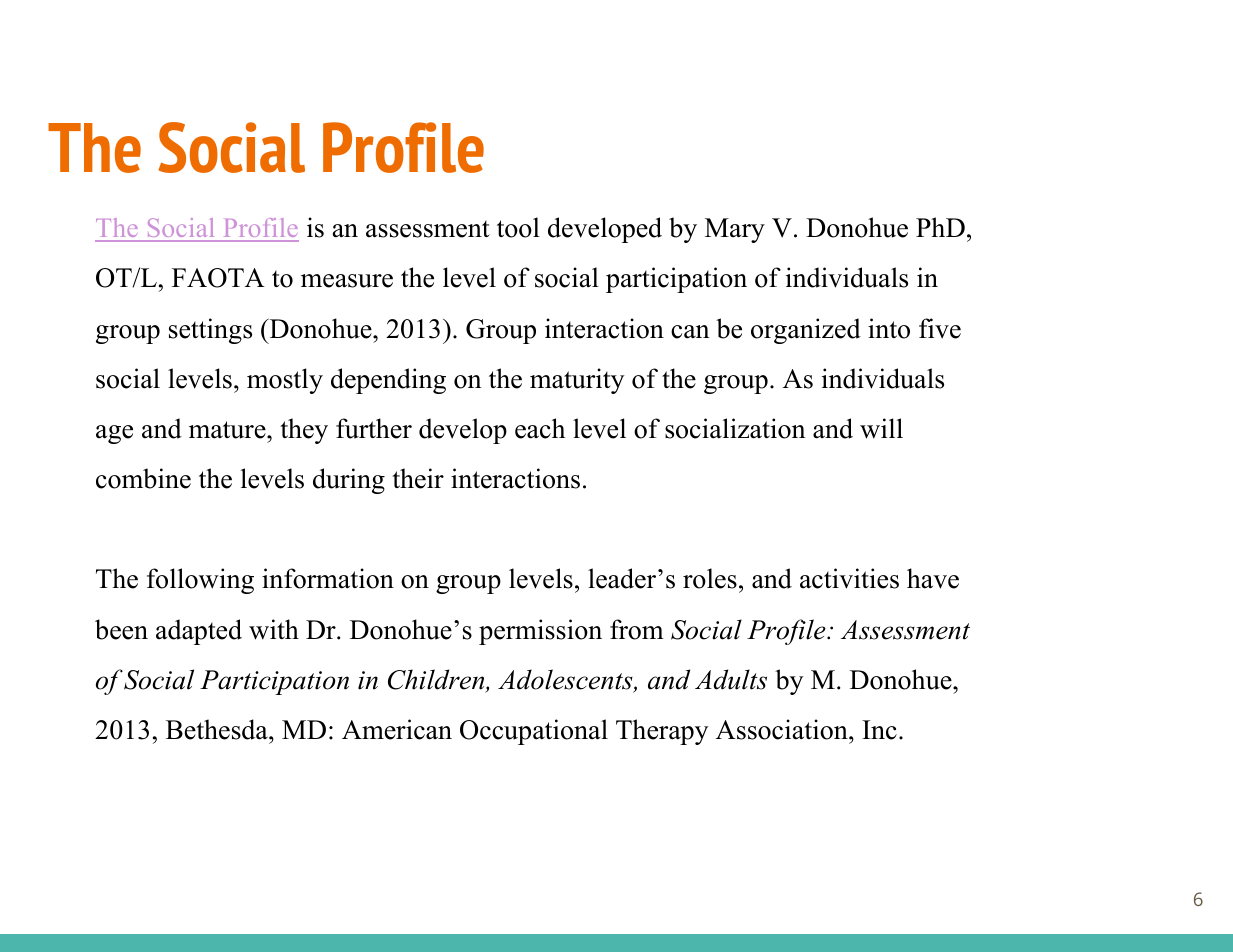  Describe the element at coordinates (228, 430) in the screenshot. I see `mature` at that location.
